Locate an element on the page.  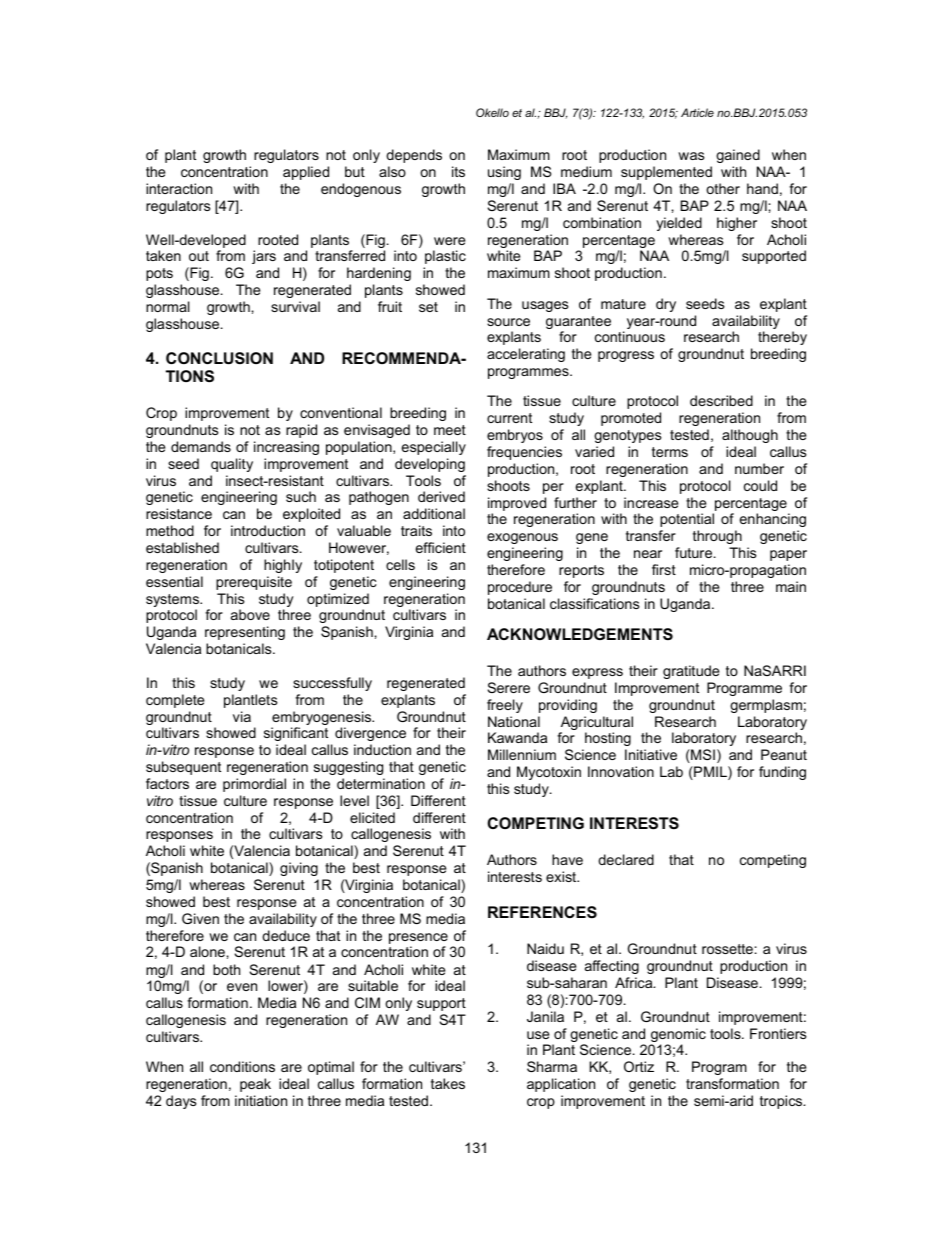
gained is located at coordinates (738, 156).
